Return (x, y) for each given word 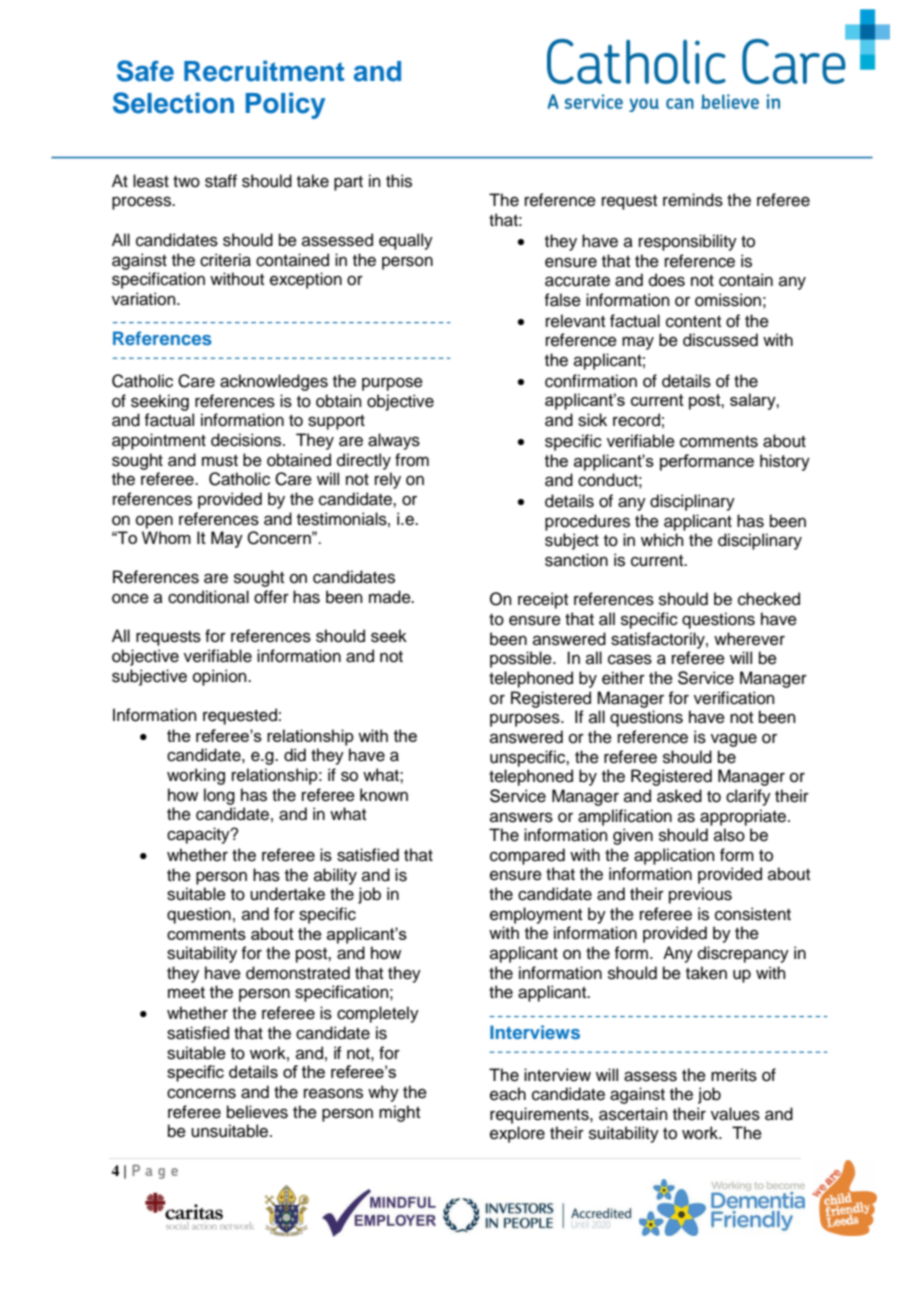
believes (257, 1112)
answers (521, 817)
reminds (693, 200)
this (399, 181)
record (636, 420)
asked (679, 796)
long (219, 796)
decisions (247, 440)
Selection (173, 103)
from (412, 460)
